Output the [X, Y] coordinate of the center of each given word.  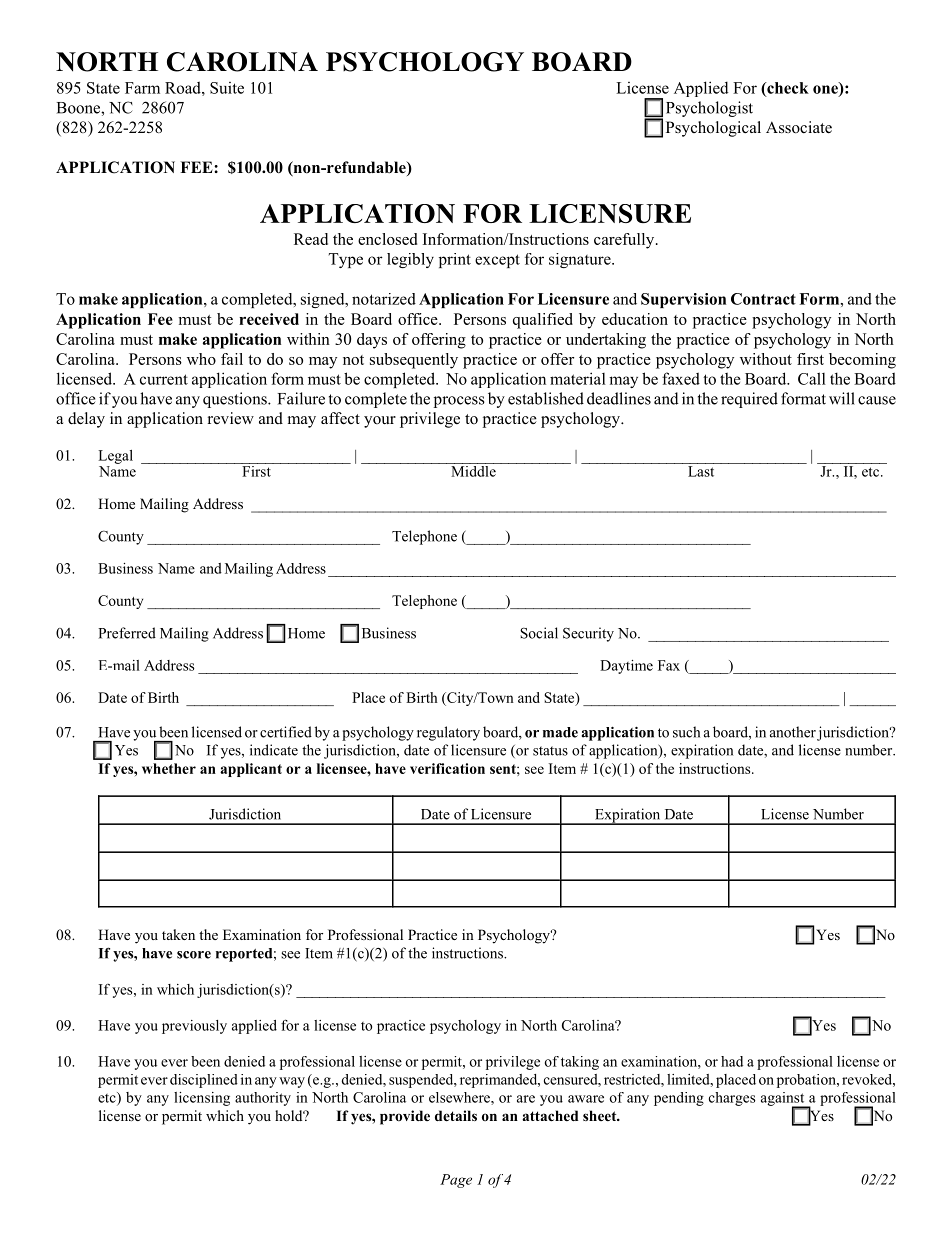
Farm [142, 88]
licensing [202, 1099]
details [456, 1115]
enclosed [387, 239]
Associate [799, 127]
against [784, 1100]
